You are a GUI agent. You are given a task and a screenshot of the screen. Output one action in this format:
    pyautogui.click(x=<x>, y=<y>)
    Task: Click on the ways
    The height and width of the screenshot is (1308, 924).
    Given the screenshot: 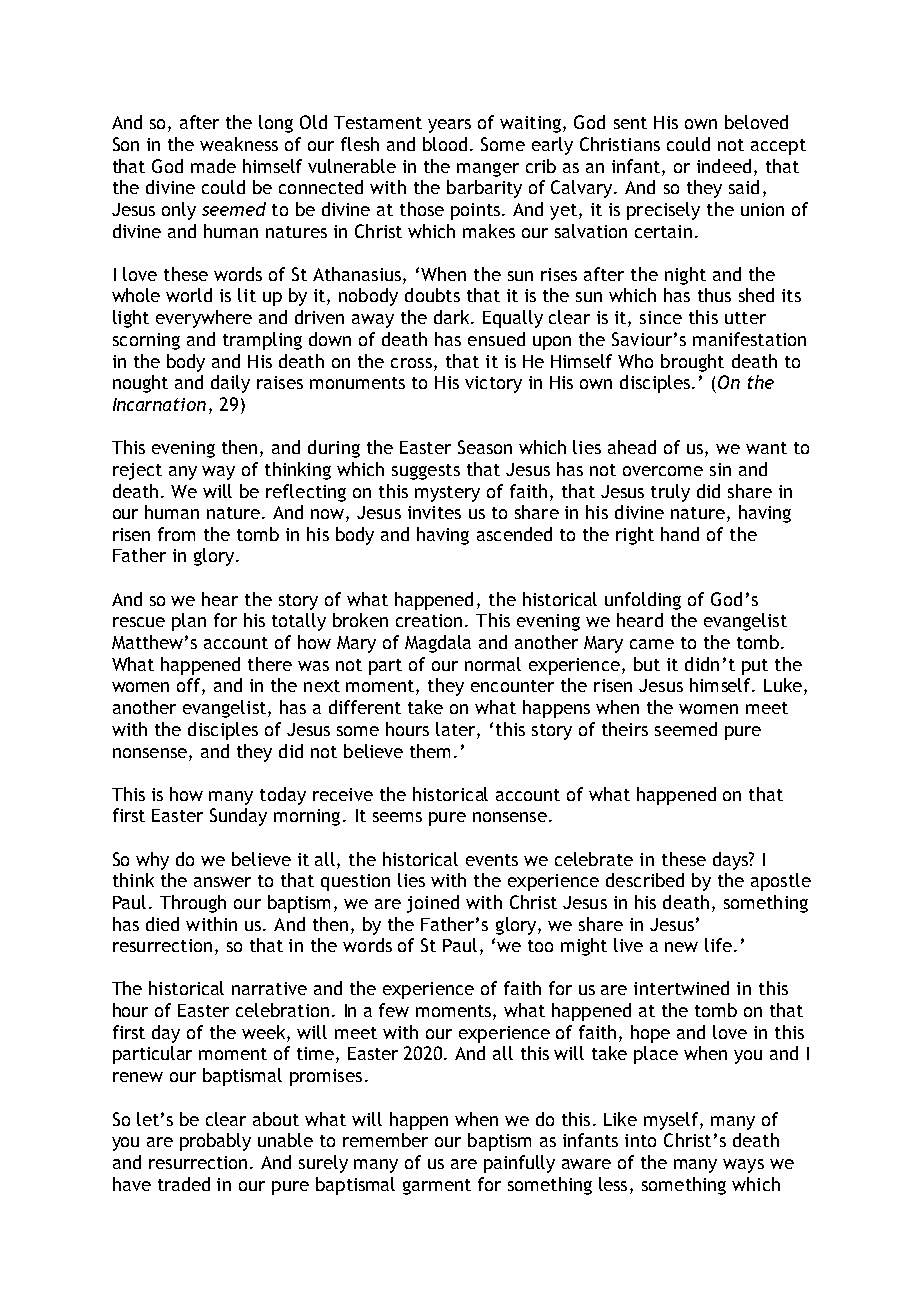 What is the action you would take?
    pyautogui.click(x=743, y=1166)
